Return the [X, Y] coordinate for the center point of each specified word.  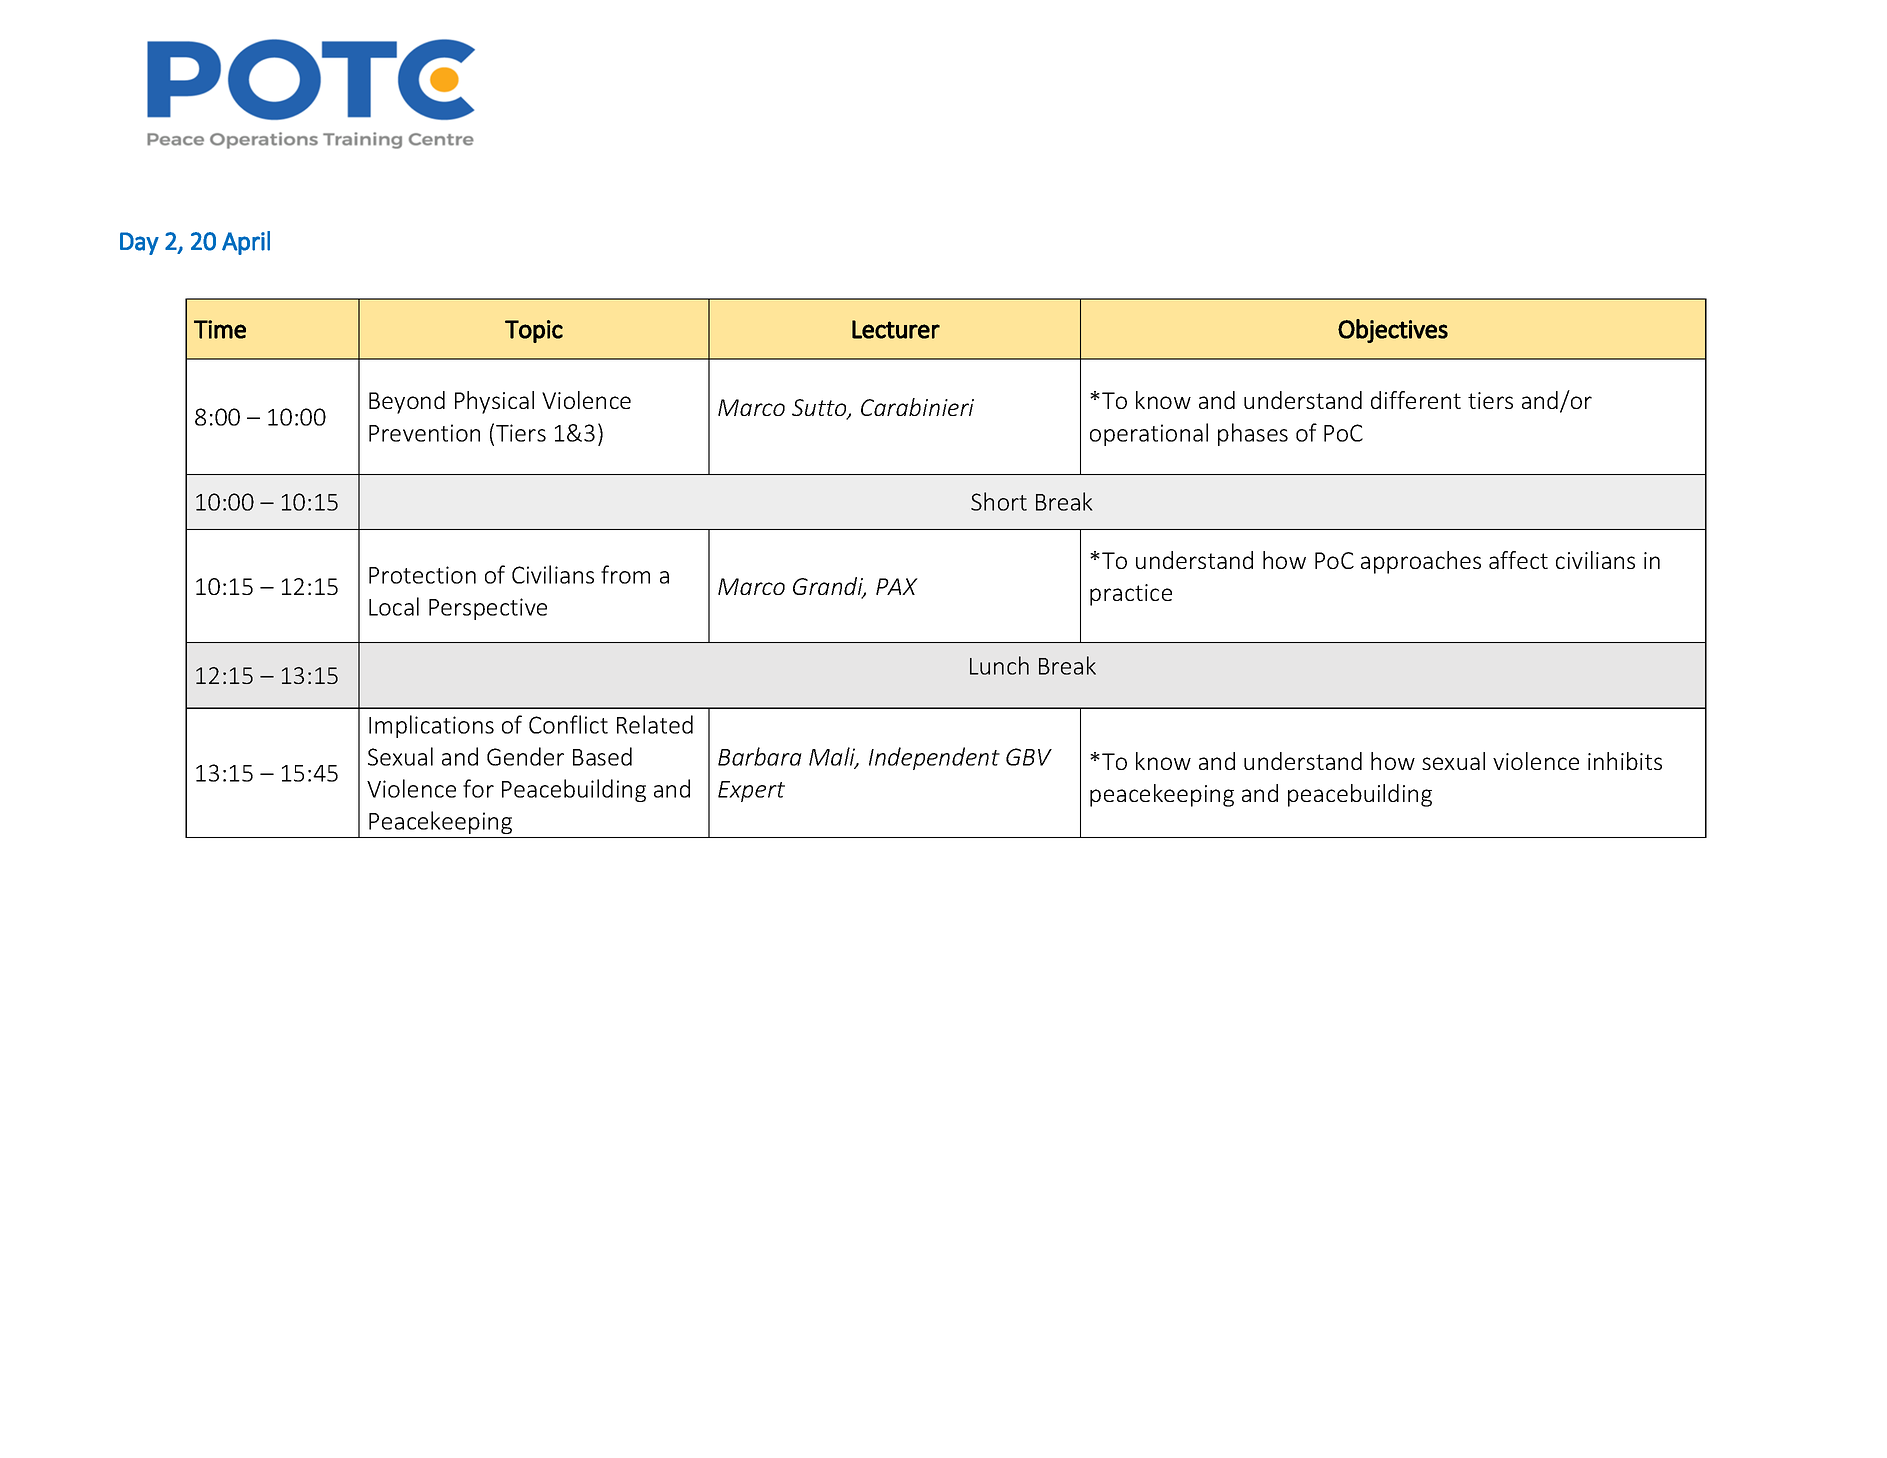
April [246, 243]
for [478, 788]
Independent [934, 758]
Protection [422, 575]
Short [999, 501]
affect [1518, 560]
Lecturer [896, 329]
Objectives [1393, 331]
